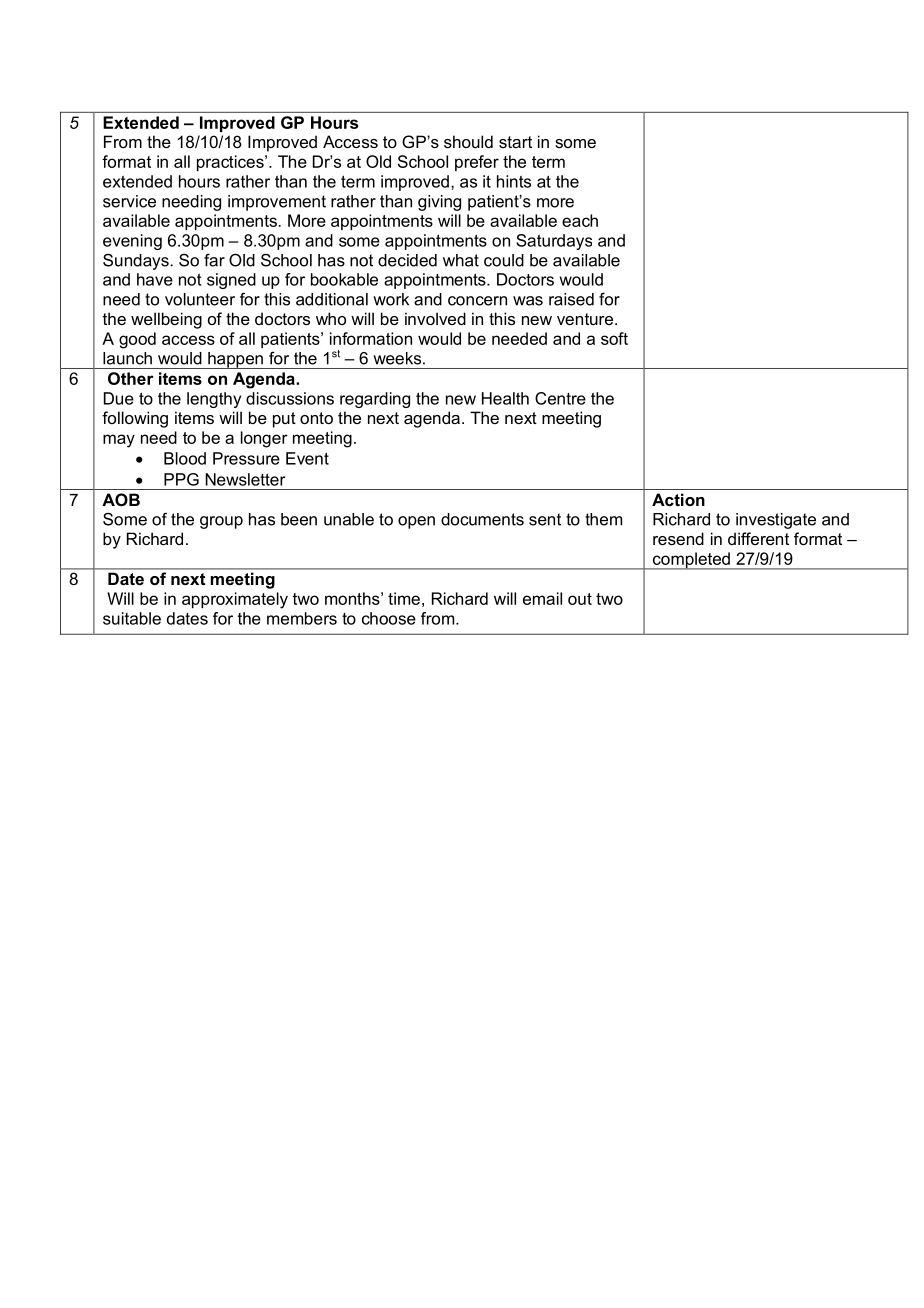  Describe the element at coordinates (678, 499) in the document. I see `Action` at that location.
